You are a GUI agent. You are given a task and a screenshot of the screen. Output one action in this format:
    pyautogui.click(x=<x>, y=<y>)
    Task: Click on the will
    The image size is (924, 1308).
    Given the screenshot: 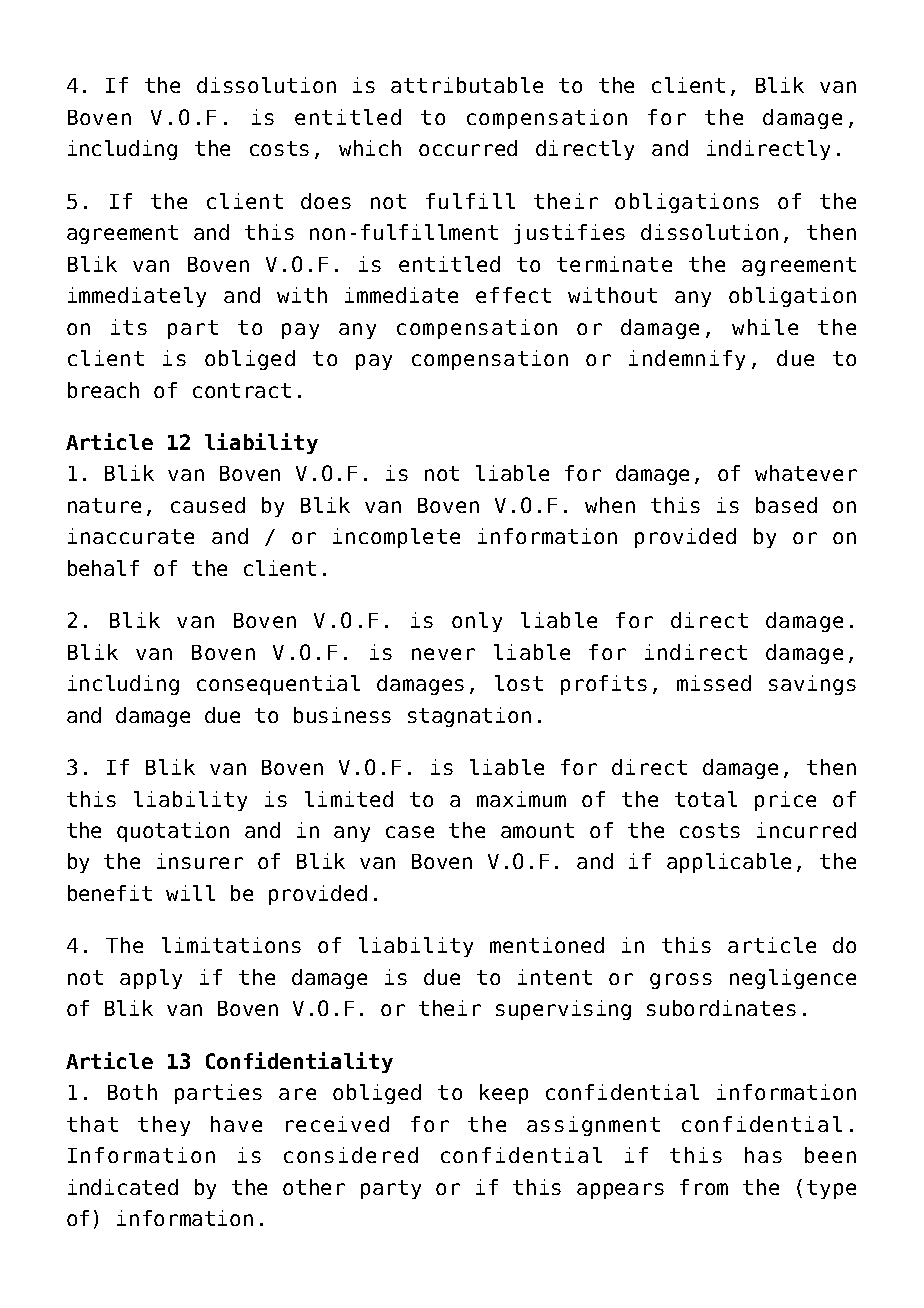 What is the action you would take?
    pyautogui.click(x=190, y=893)
